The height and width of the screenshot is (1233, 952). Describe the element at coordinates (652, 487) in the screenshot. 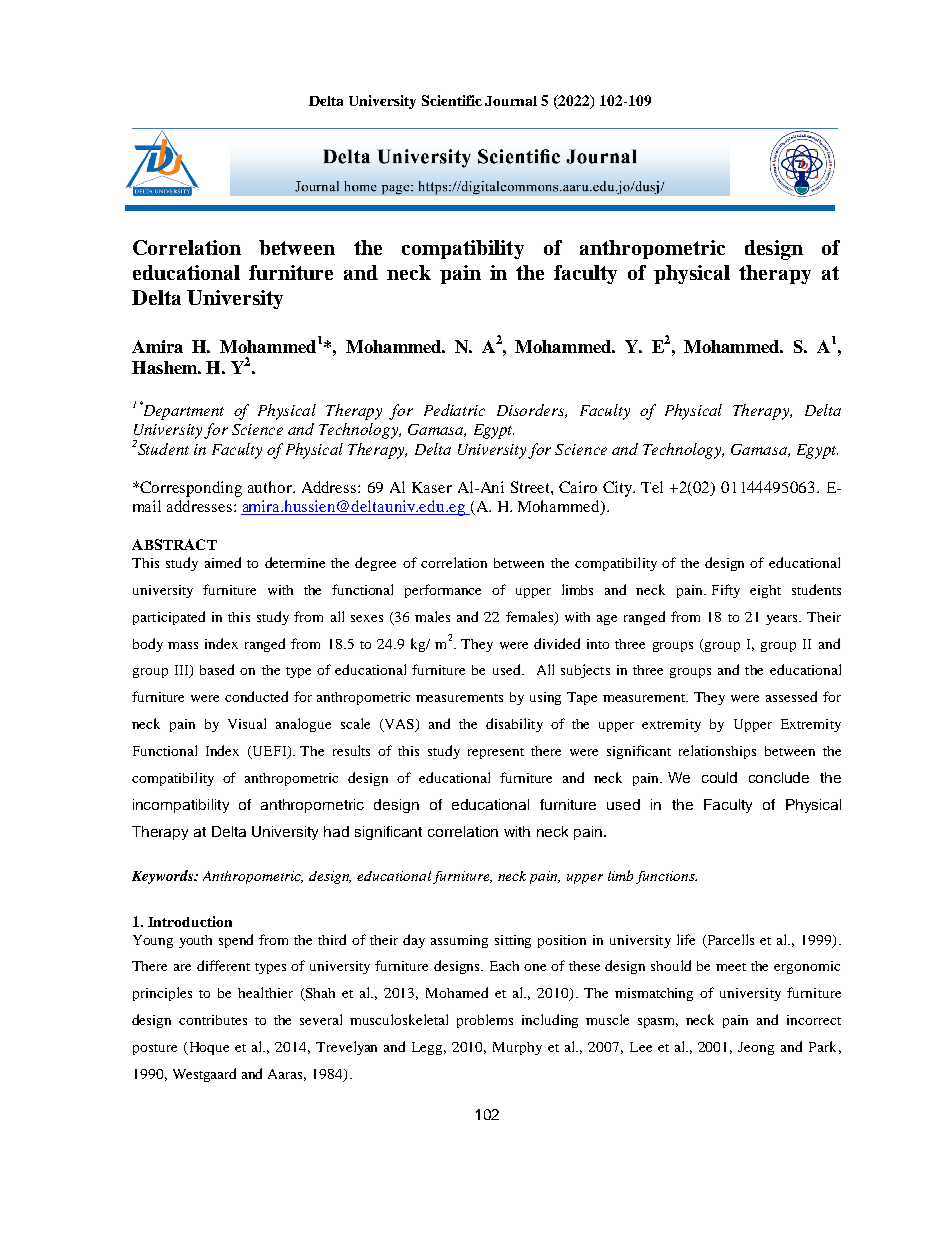

I see `Tel` at that location.
